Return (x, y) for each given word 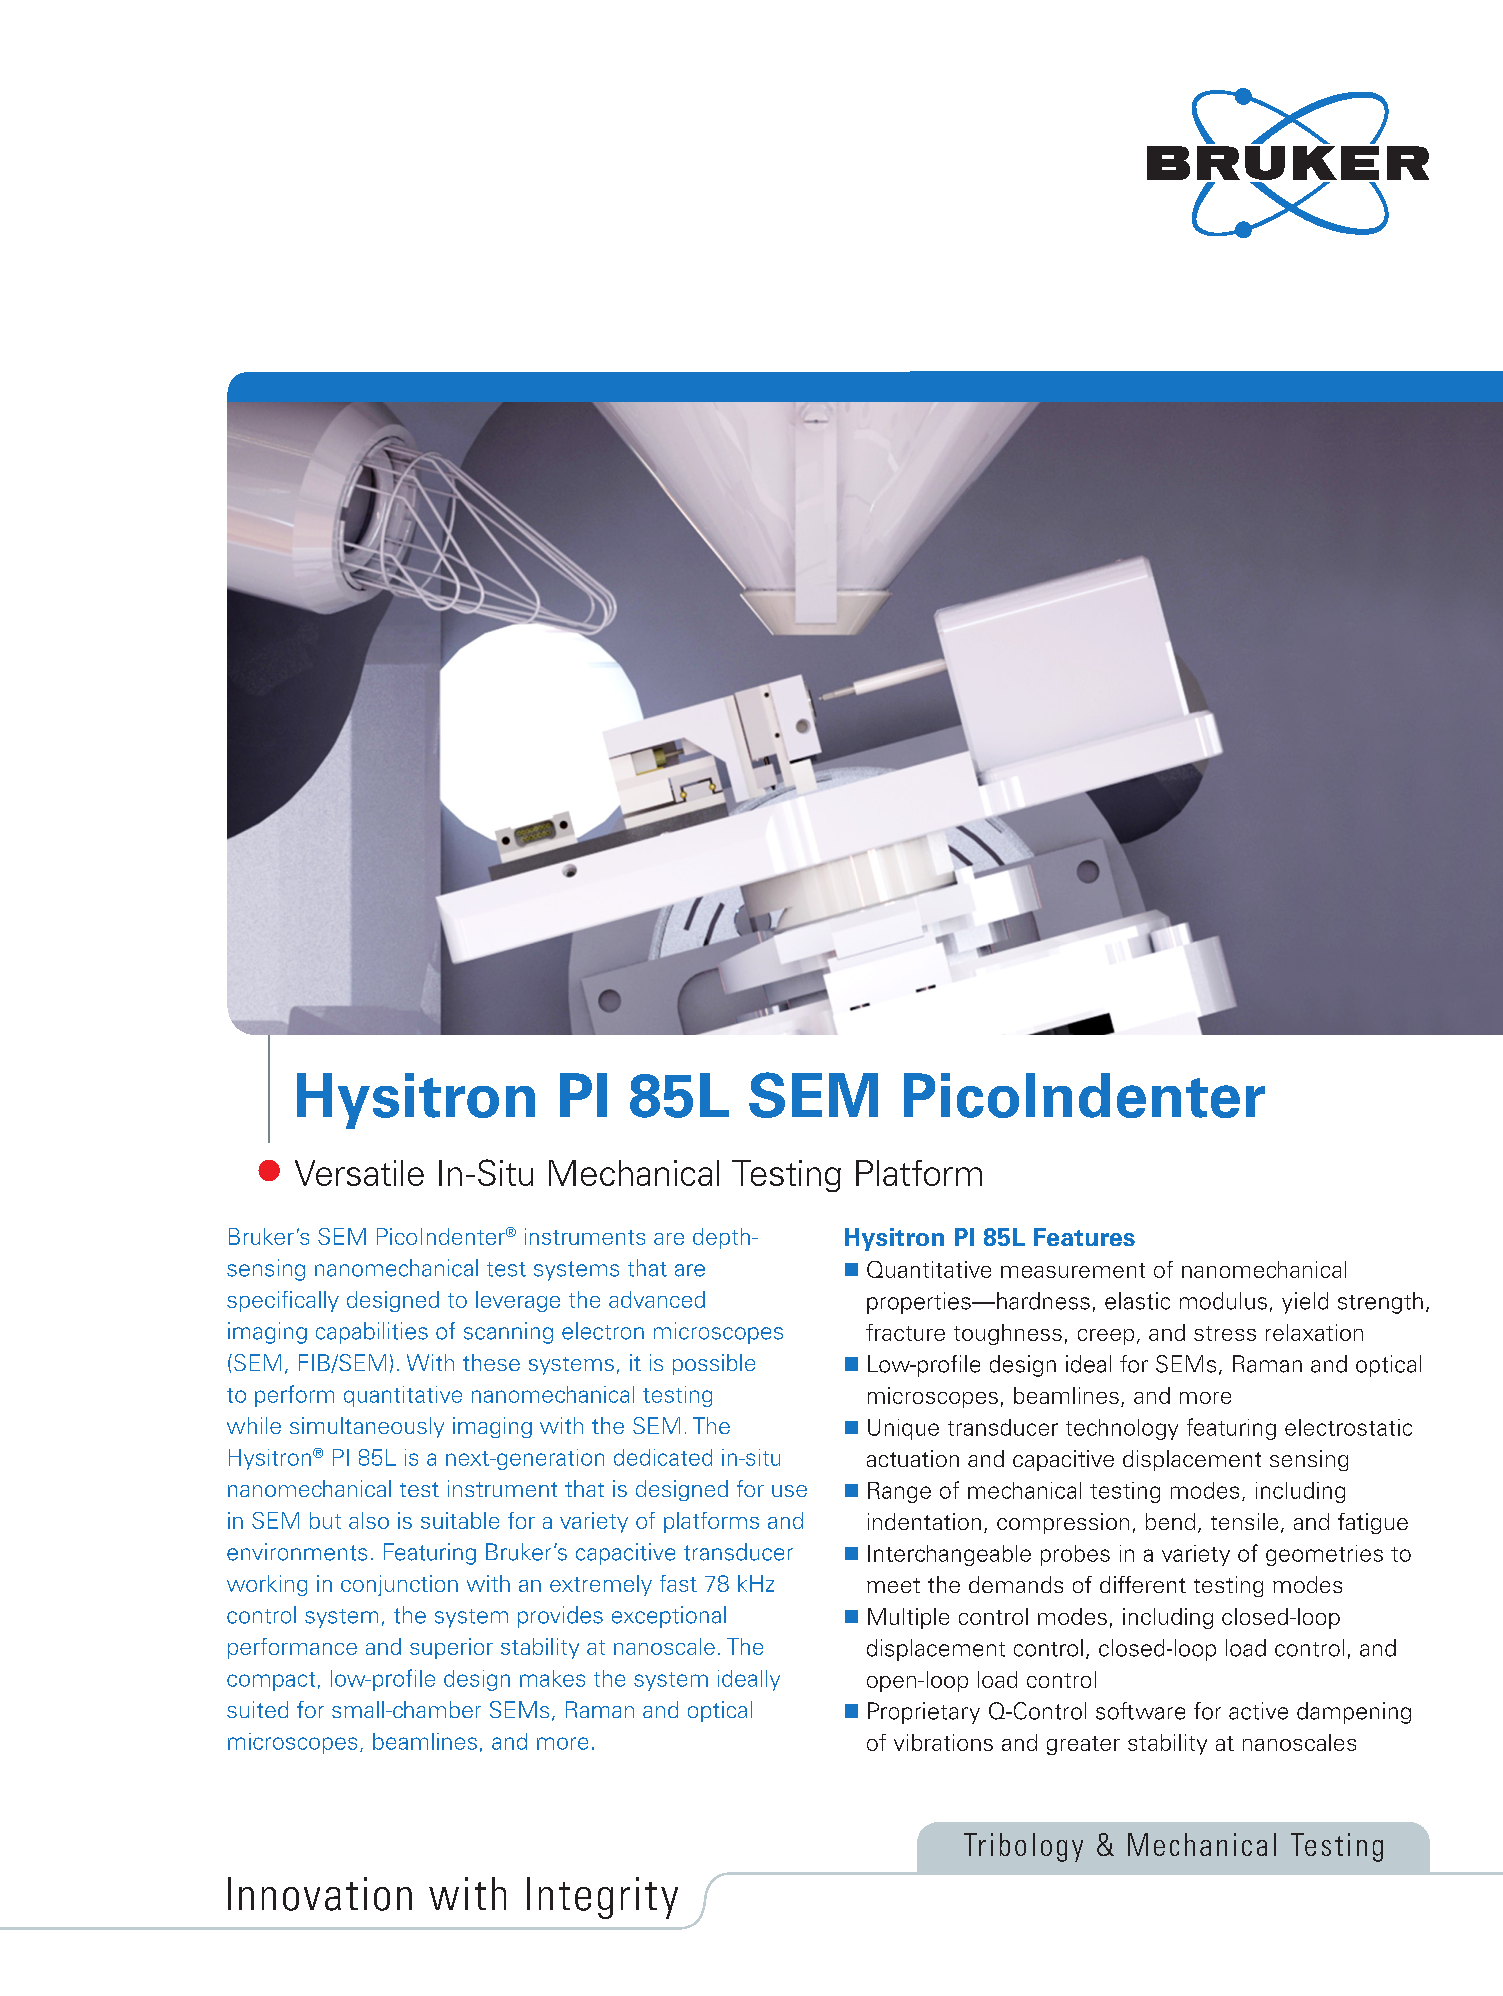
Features (1084, 1237)
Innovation (320, 1894)
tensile (1244, 1521)
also (369, 1520)
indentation (924, 1521)
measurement (1073, 1270)
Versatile (359, 1173)
